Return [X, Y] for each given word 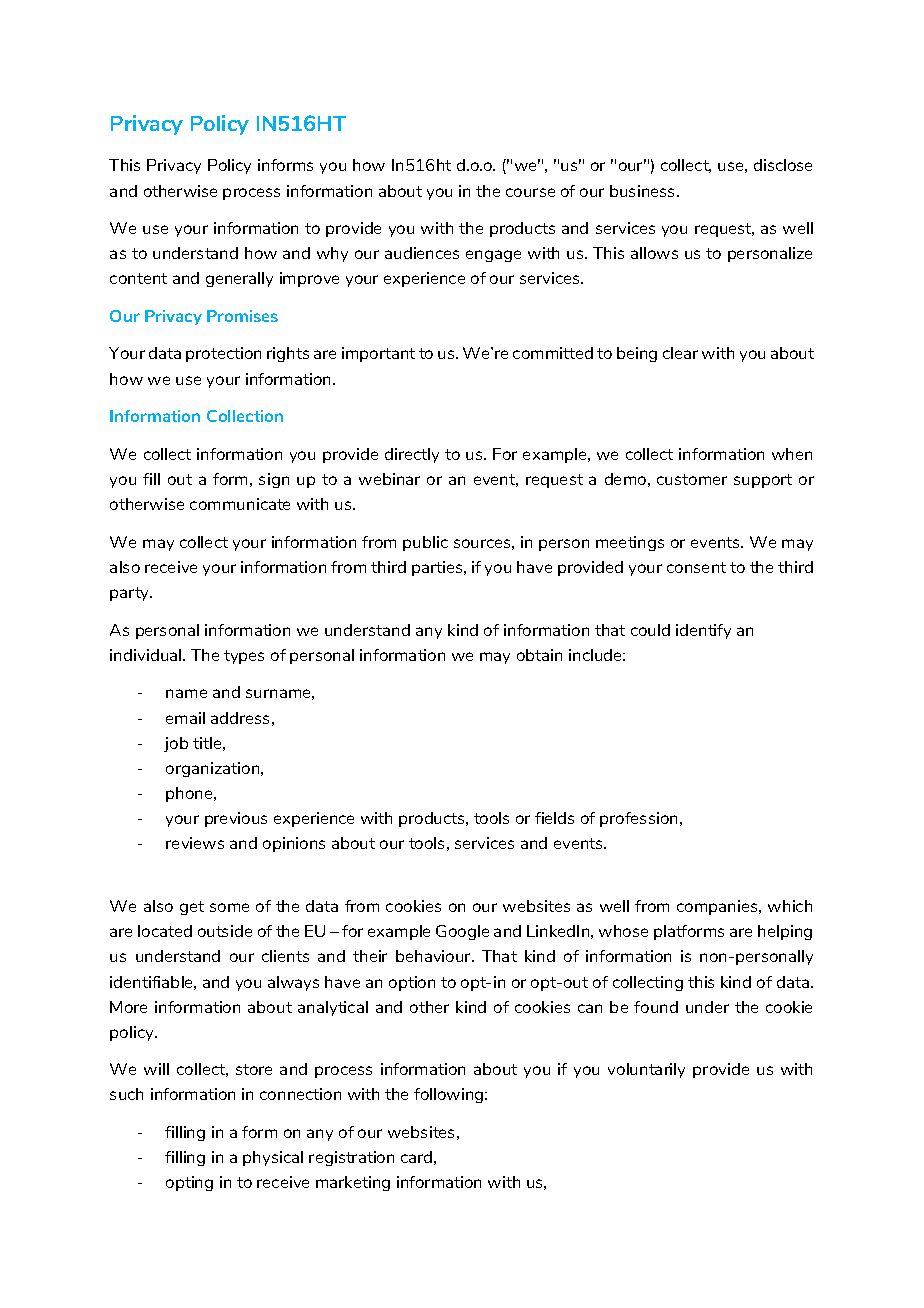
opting [189, 1183]
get [192, 908]
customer [692, 479]
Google [462, 932]
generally [239, 279]
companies [718, 907]
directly [412, 455]
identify [703, 631]
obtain [539, 655]
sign [274, 480]
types [244, 657]
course [530, 192]
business [644, 191]
